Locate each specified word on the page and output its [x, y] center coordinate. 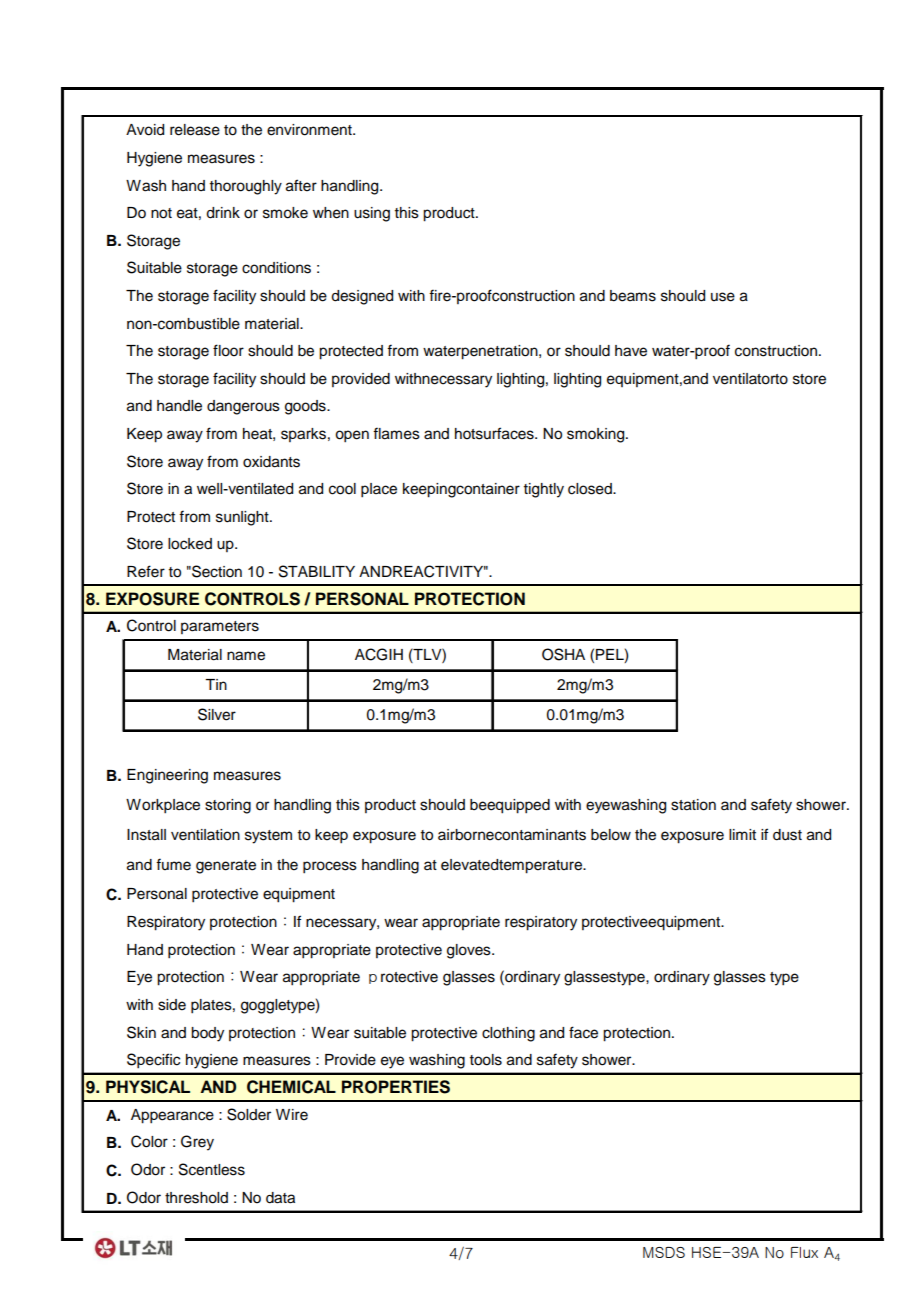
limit [742, 834]
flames [396, 433]
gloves [470, 951]
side [172, 1005]
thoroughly [246, 187]
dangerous [243, 407]
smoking [597, 435]
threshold [196, 1198]
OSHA [563, 654]
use [723, 297]
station [693, 805]
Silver [217, 714]
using [372, 214]
